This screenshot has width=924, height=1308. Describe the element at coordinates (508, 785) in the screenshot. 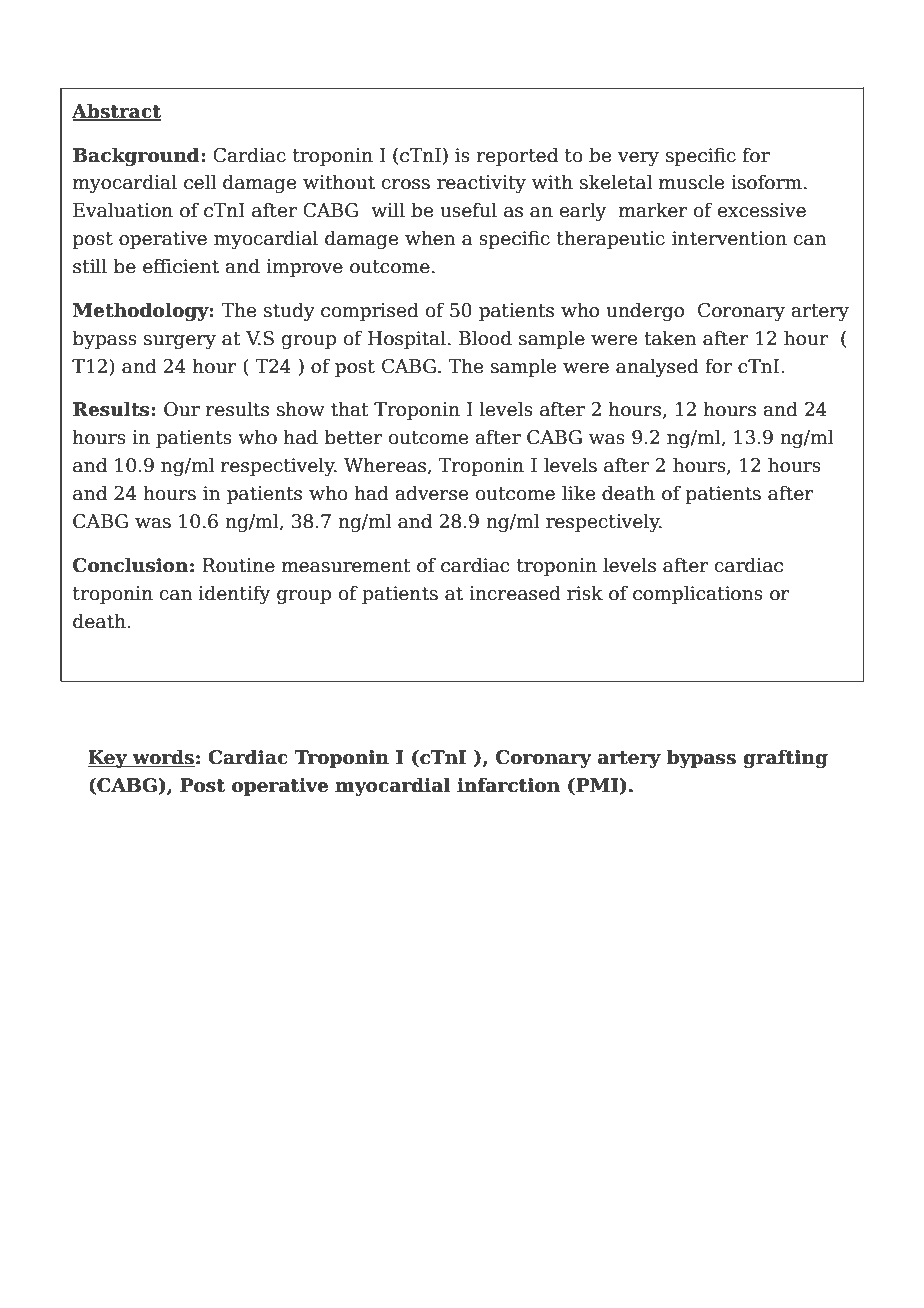

I see `infarction` at that location.
